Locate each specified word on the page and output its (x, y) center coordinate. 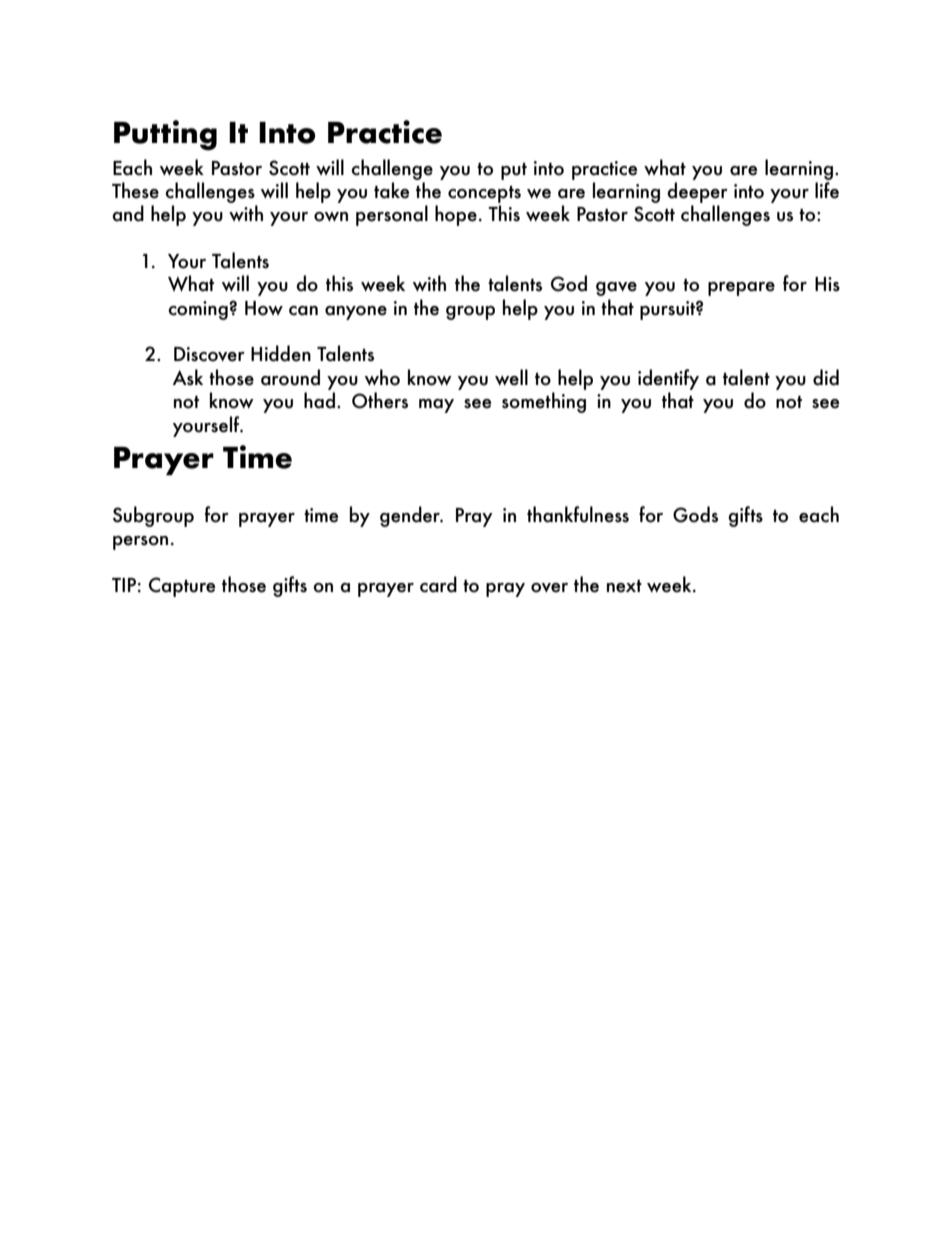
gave (616, 289)
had (319, 400)
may (436, 406)
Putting (165, 135)
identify (668, 379)
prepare (741, 289)
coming (199, 310)
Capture (182, 587)
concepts (484, 194)
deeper (697, 192)
